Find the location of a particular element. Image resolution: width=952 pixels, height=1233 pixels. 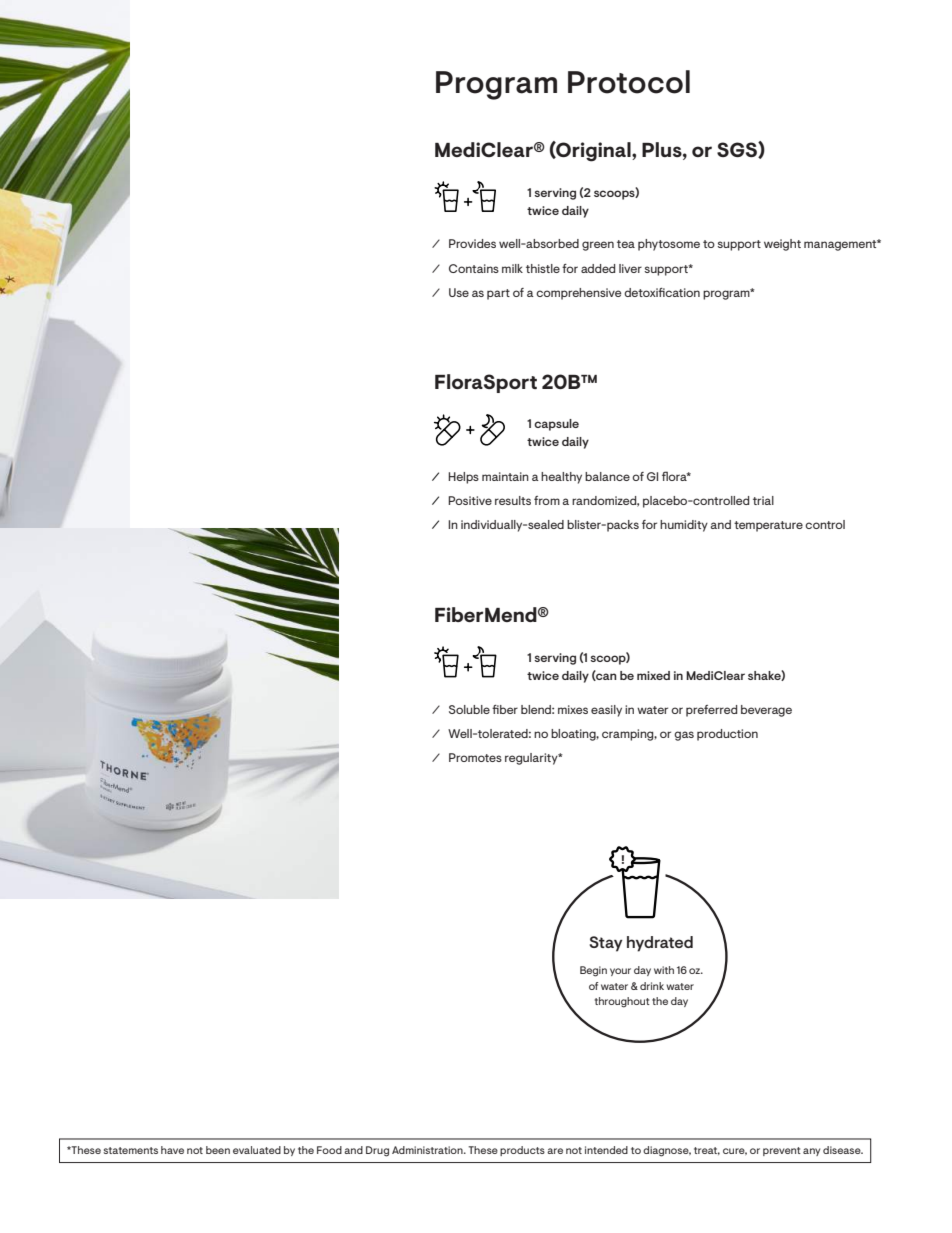

Provides is located at coordinates (472, 243).
